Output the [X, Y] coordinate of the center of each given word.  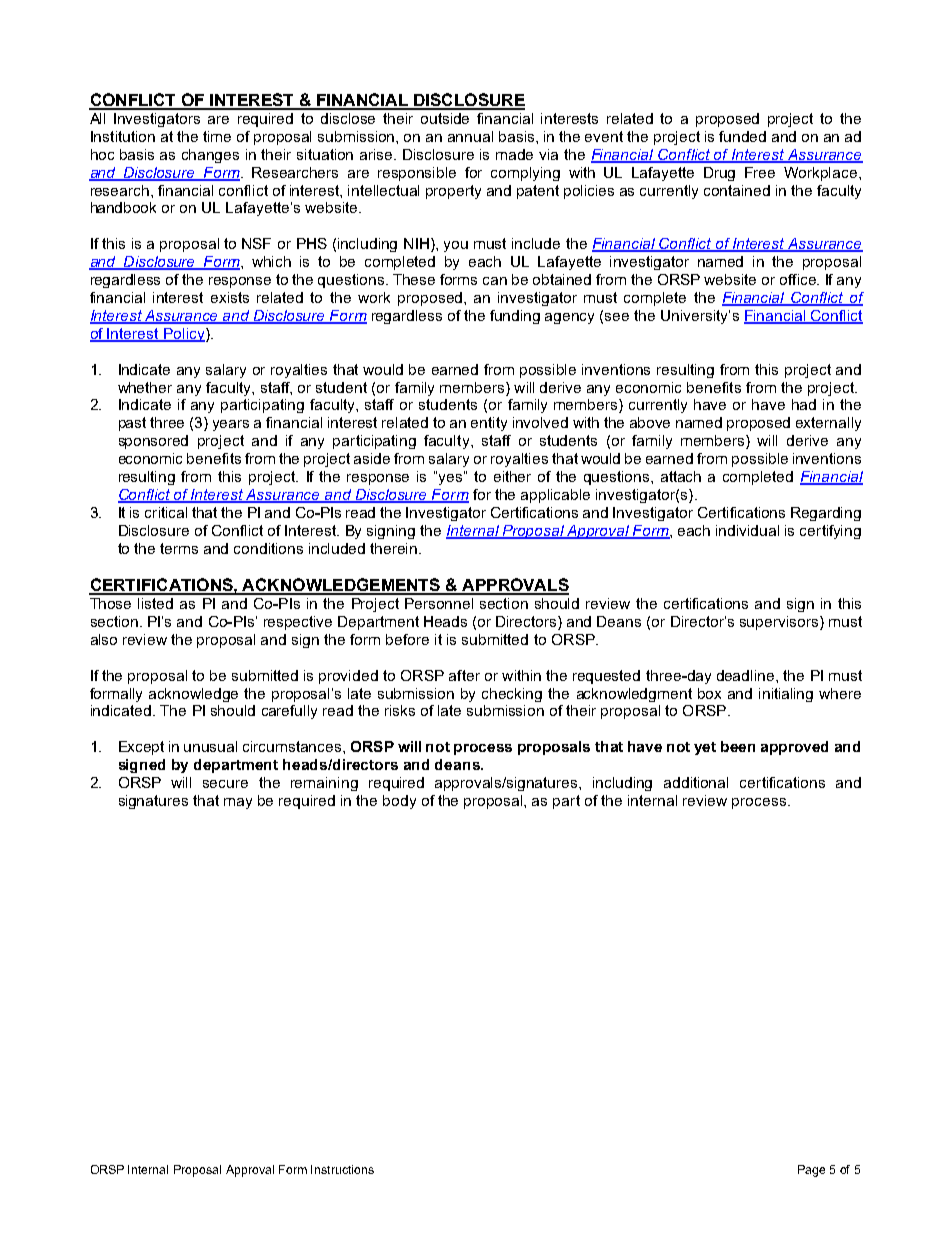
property [453, 192]
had [804, 404]
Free [760, 172]
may [238, 803]
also [104, 639]
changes [210, 156]
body [399, 802]
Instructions [342, 1169]
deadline [747, 675]
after [464, 675]
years [231, 425]
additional [696, 782]
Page [811, 1171]
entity [489, 424]
